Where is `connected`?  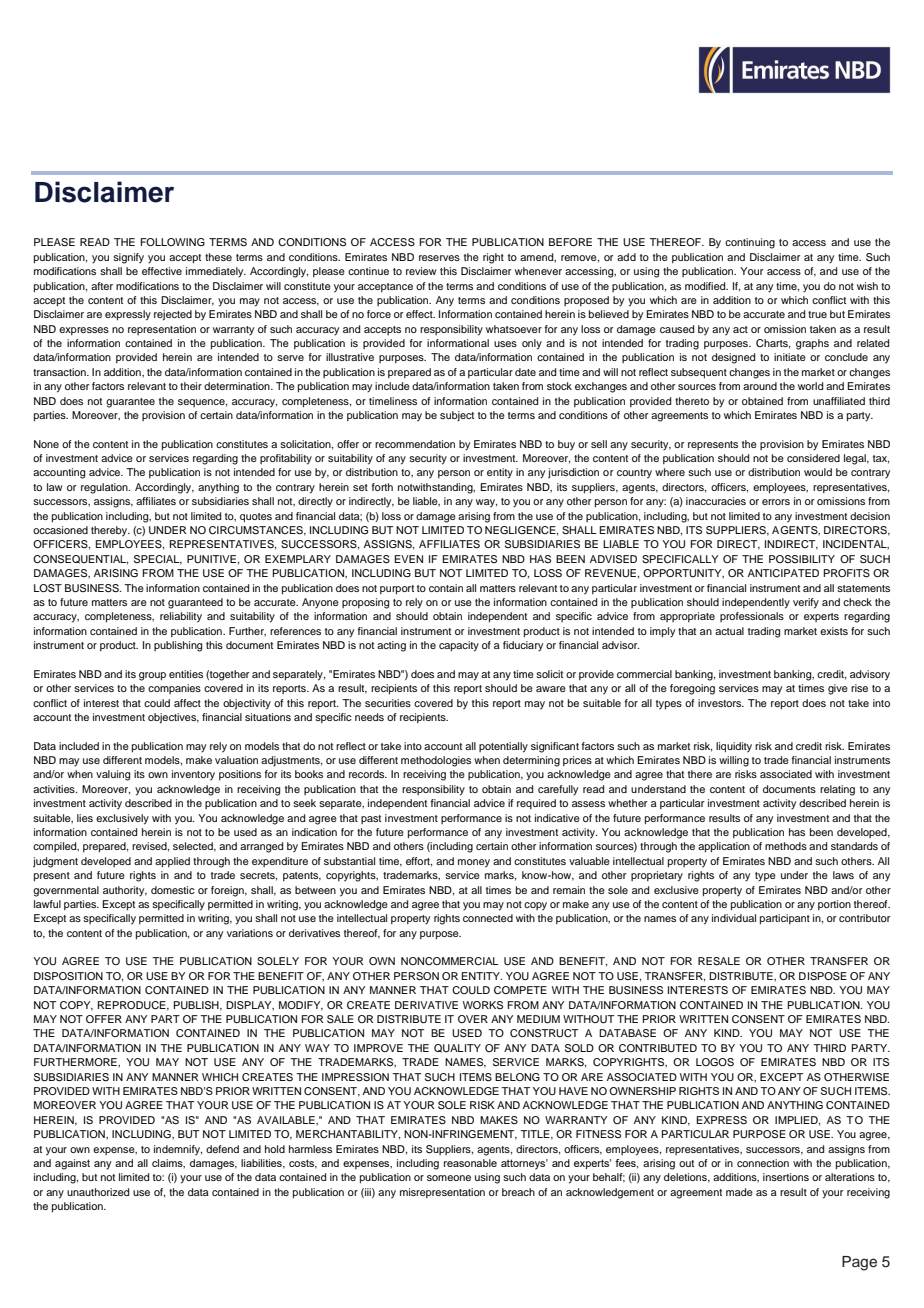
connected is located at coordinates (488, 918).
